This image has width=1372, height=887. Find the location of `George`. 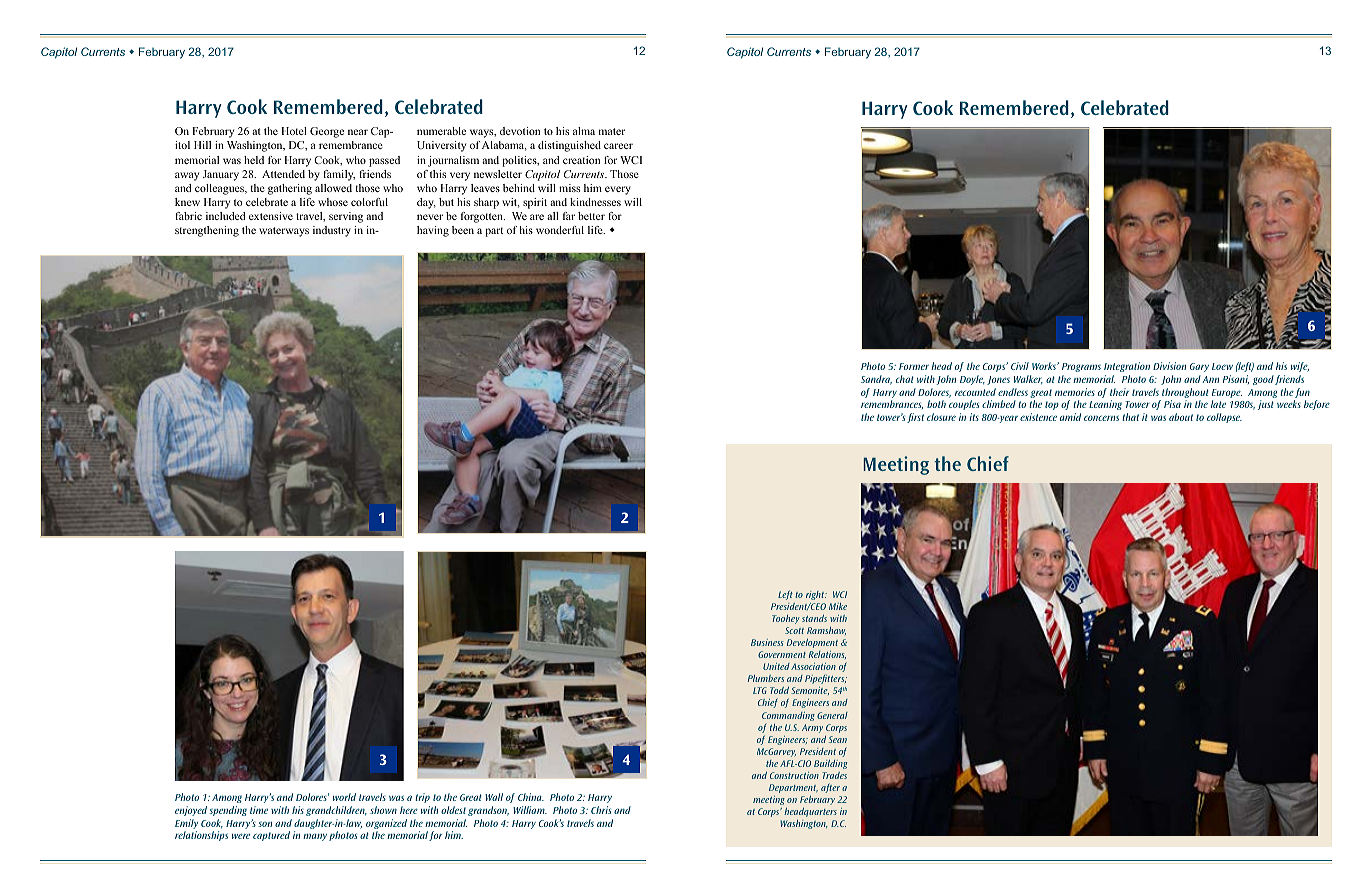

George is located at coordinates (327, 132).
